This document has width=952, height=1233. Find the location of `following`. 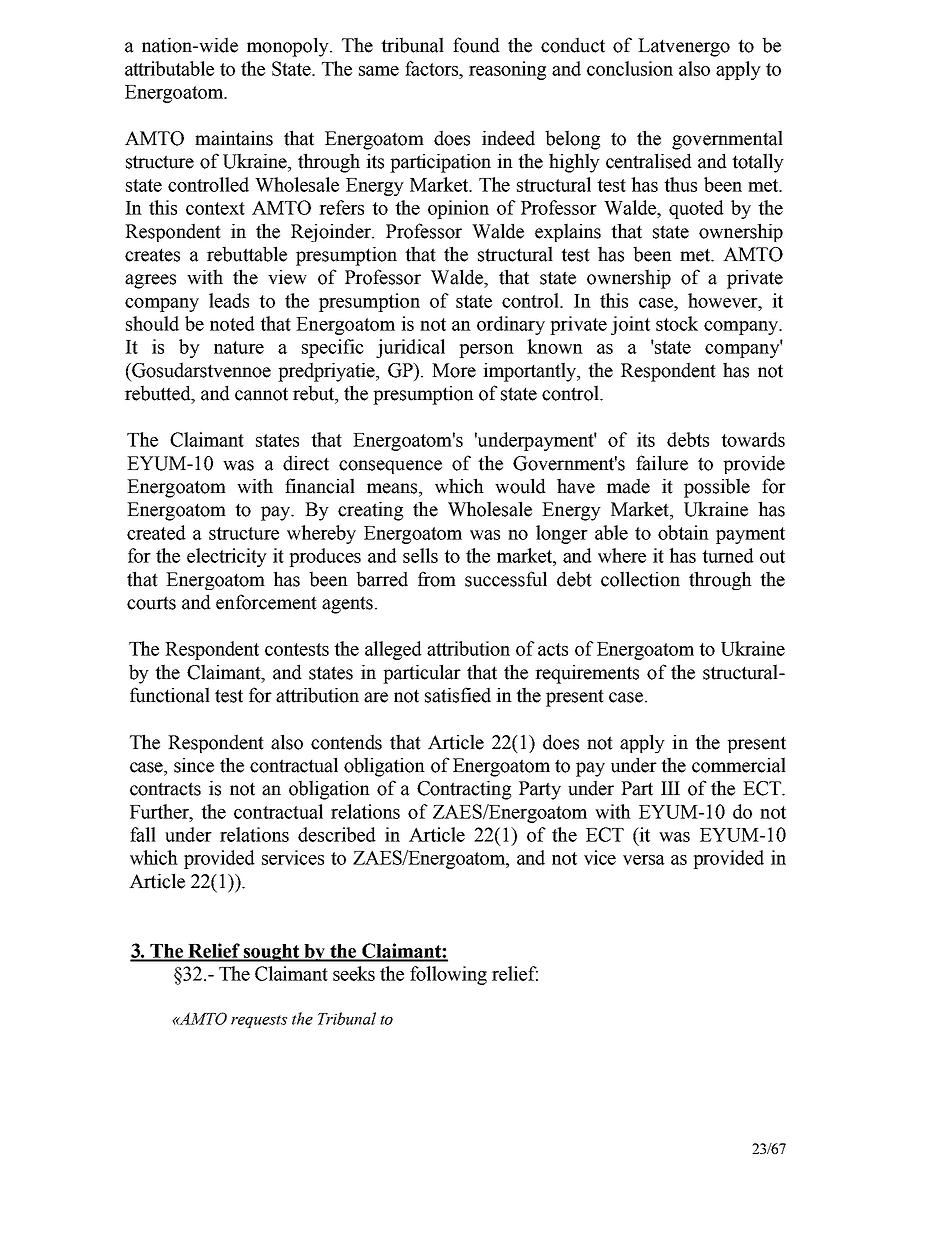

following is located at coordinates (448, 975).
